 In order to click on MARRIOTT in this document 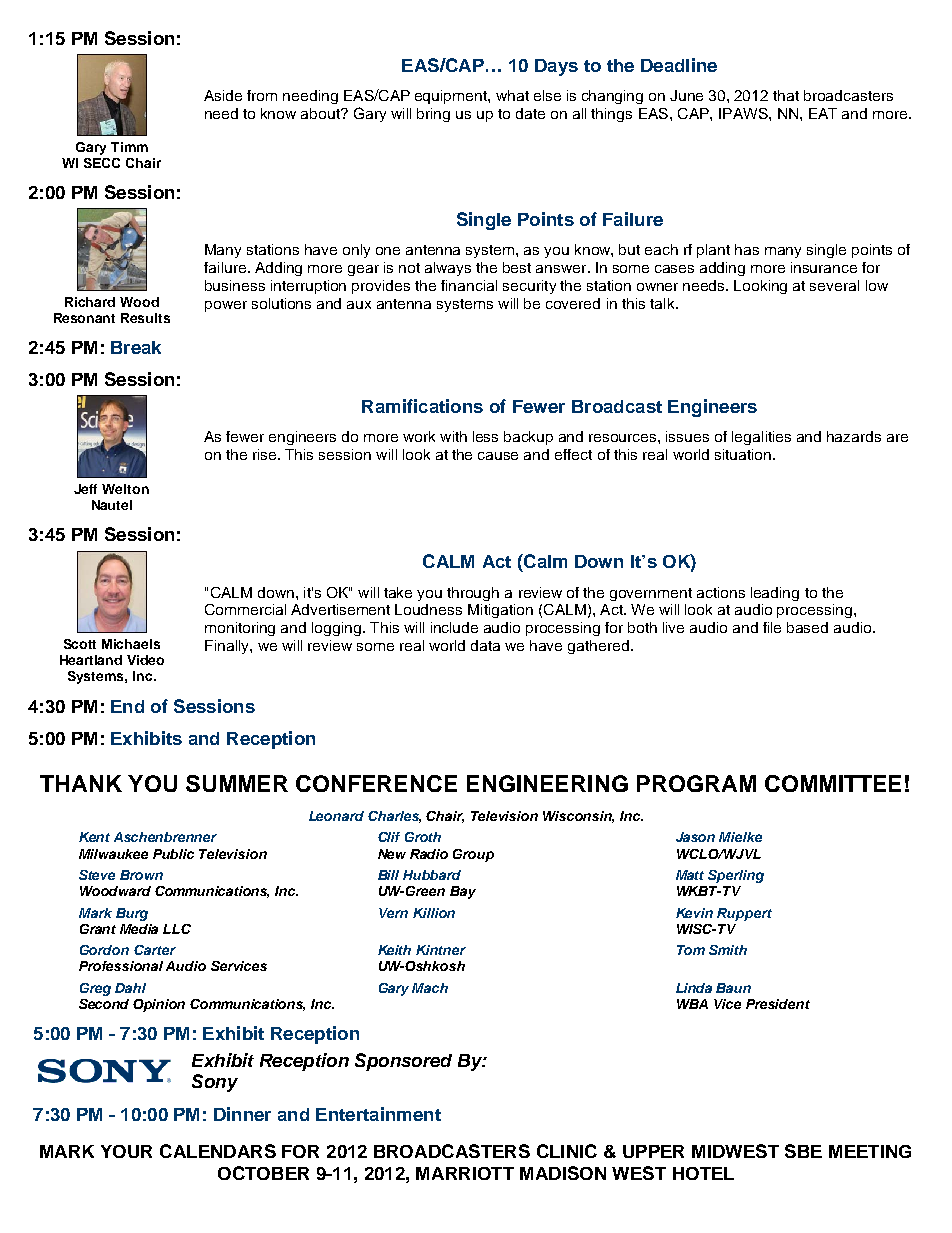, I will do `click(465, 1173)`.
